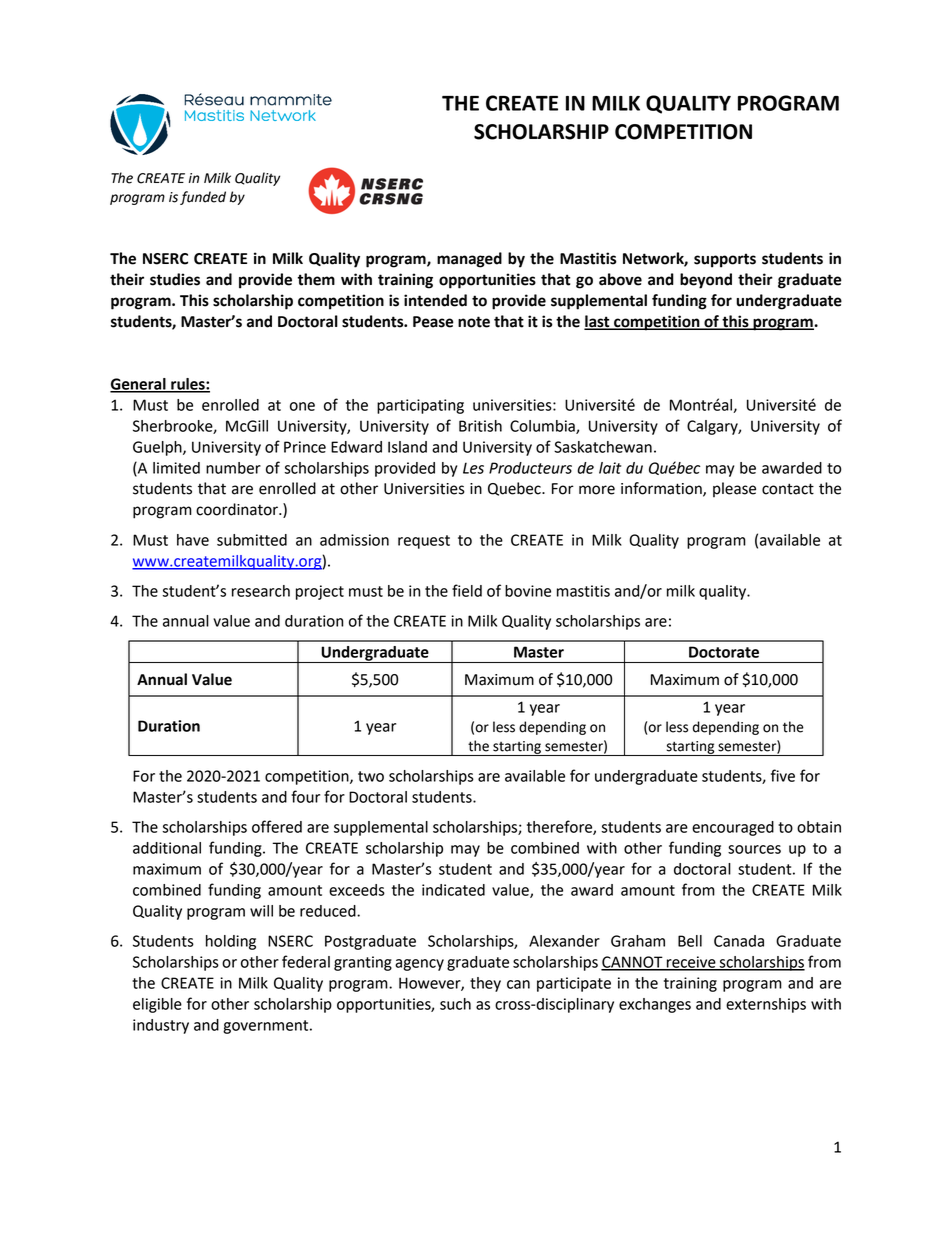 The image size is (952, 1233). Describe the element at coordinates (261, 591) in the document. I see `research` at that location.
